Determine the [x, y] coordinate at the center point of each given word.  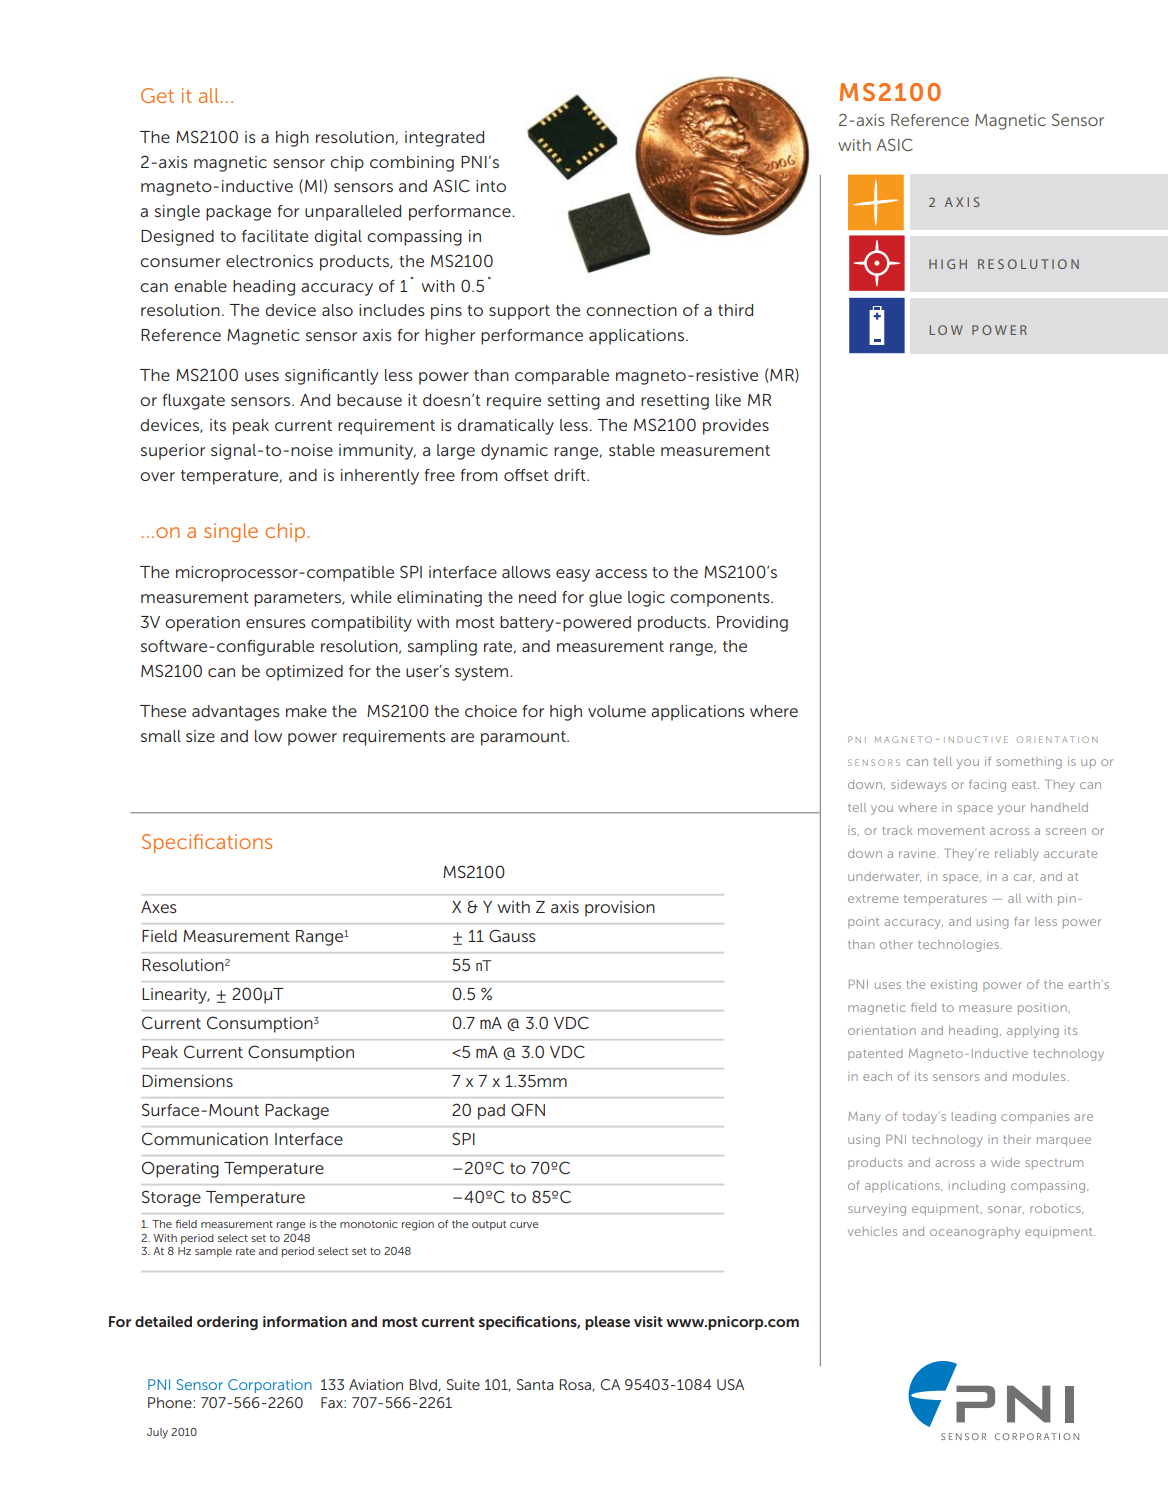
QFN [528, 1109]
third [735, 310]
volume [617, 711]
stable [632, 450]
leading [974, 1118]
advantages [236, 713]
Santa [535, 1384]
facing [987, 786]
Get [157, 95]
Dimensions [187, 1081]
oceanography [975, 1233]
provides [736, 427]
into [491, 186]
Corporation [270, 1386]
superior [173, 452]
